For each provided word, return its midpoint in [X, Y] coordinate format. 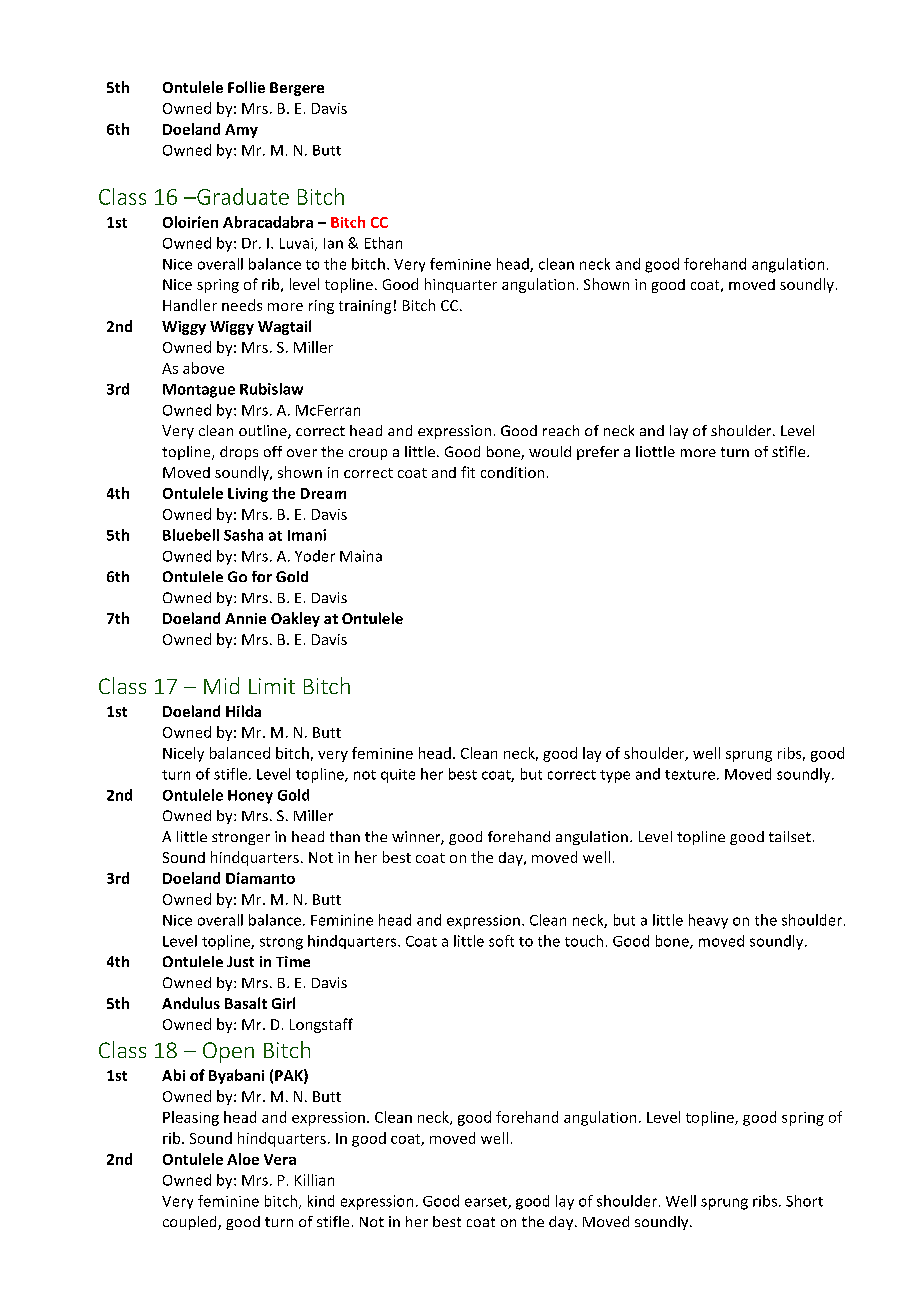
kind [321, 1201]
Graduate [242, 196]
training [365, 307]
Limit [272, 686]
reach [561, 430]
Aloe [243, 1159]
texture [690, 775]
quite [398, 776]
